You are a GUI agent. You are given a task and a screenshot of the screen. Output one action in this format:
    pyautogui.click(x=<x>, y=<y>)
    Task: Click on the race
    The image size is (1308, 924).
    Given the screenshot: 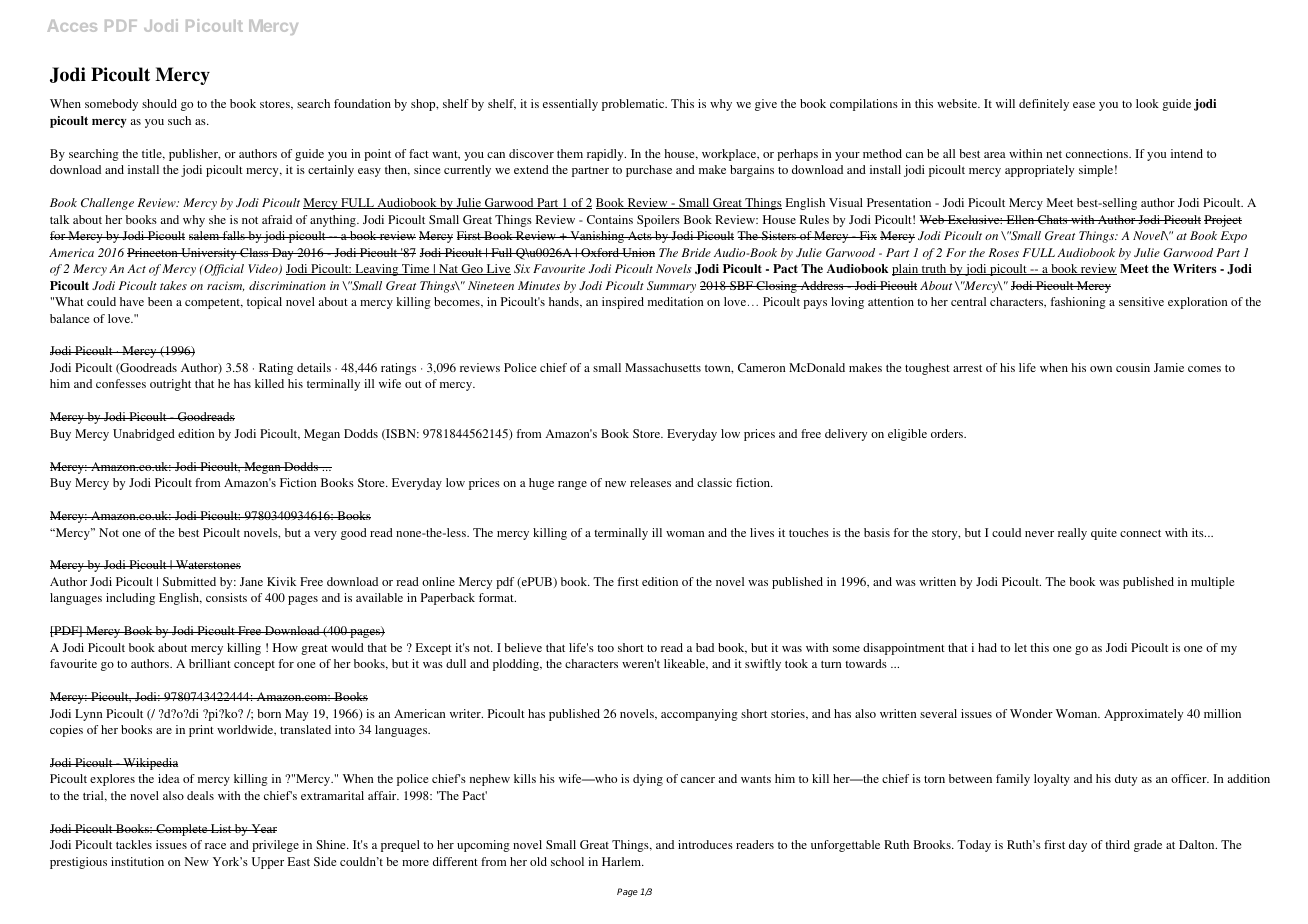 What is the action you would take?
    pyautogui.click(x=215, y=846)
